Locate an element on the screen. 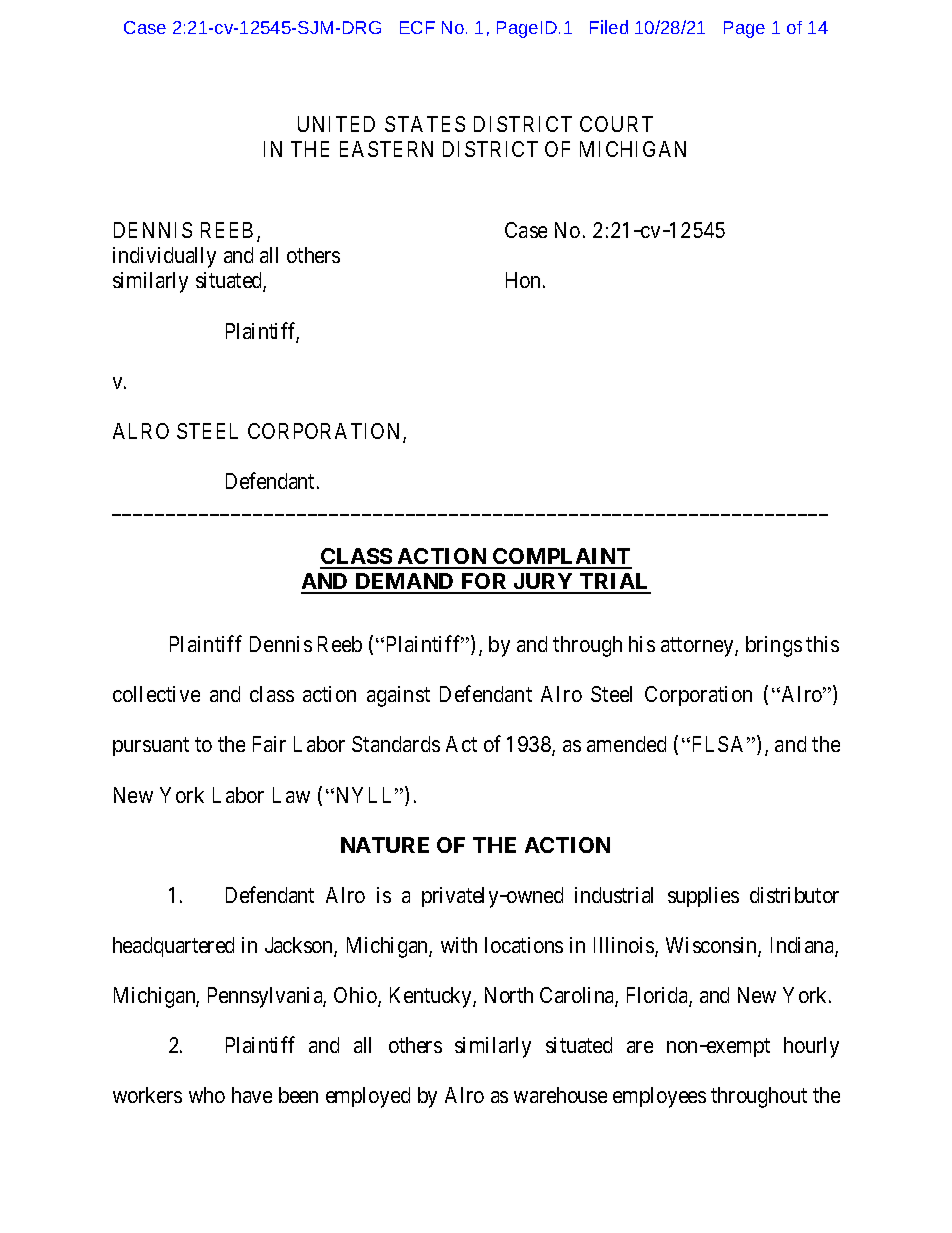 The height and width of the screenshot is (1233, 952). warehouse is located at coordinates (560, 1095).
